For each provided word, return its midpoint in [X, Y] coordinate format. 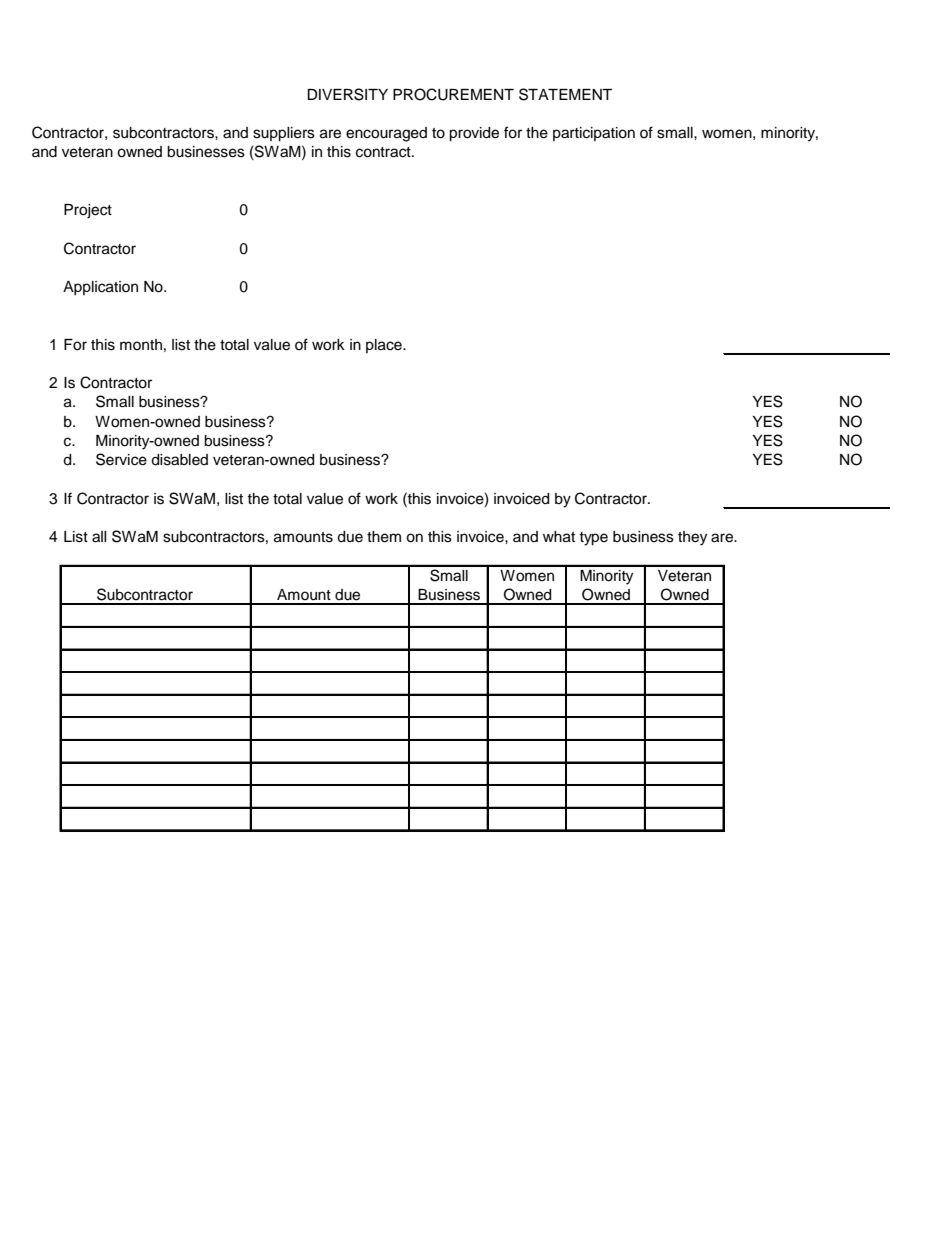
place [385, 346]
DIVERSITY [347, 94]
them [384, 537]
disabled [179, 460]
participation [594, 134]
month [141, 344]
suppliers [284, 134]
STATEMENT [565, 94]
